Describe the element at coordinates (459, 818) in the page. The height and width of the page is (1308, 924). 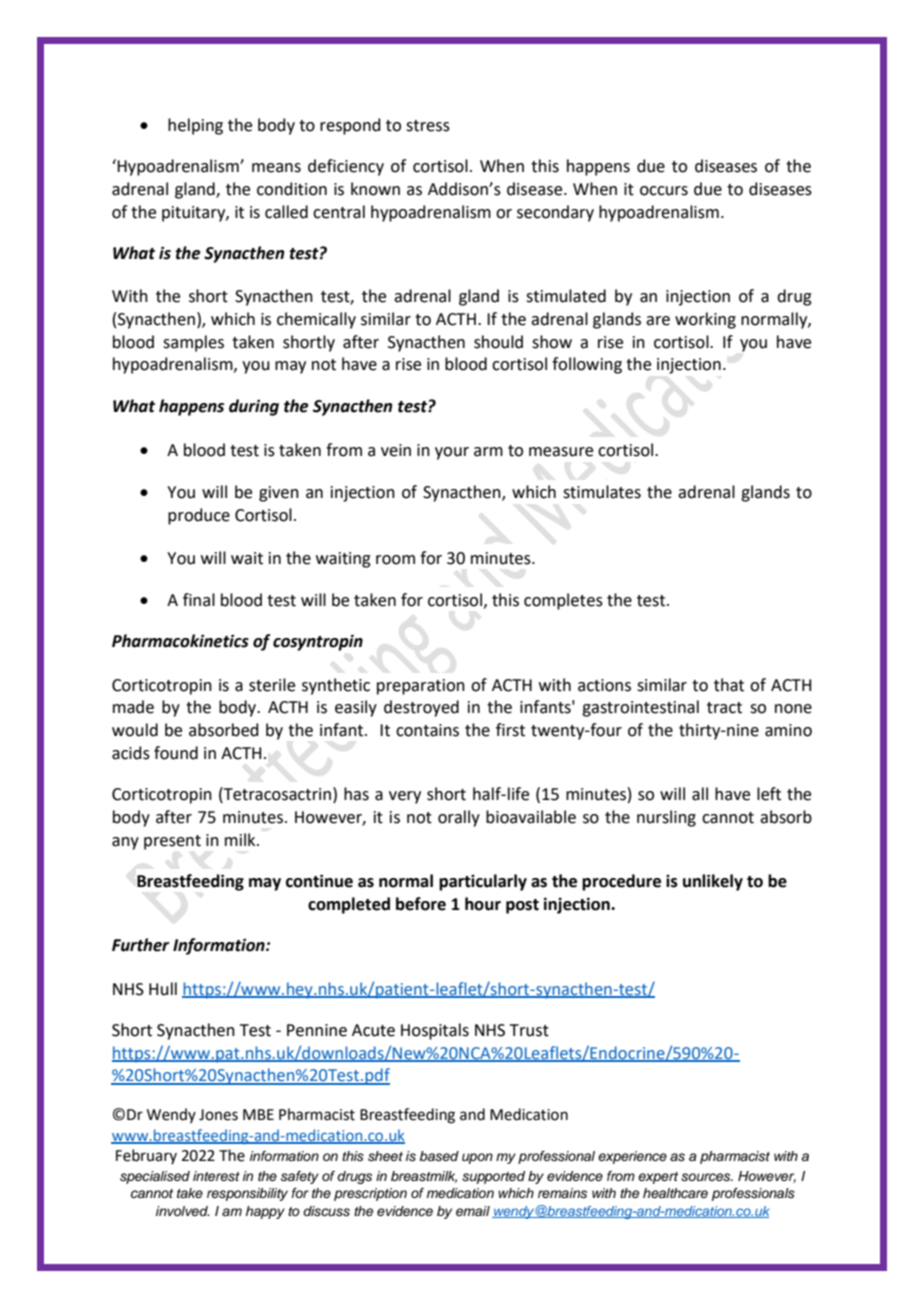
I see `orally` at that location.
